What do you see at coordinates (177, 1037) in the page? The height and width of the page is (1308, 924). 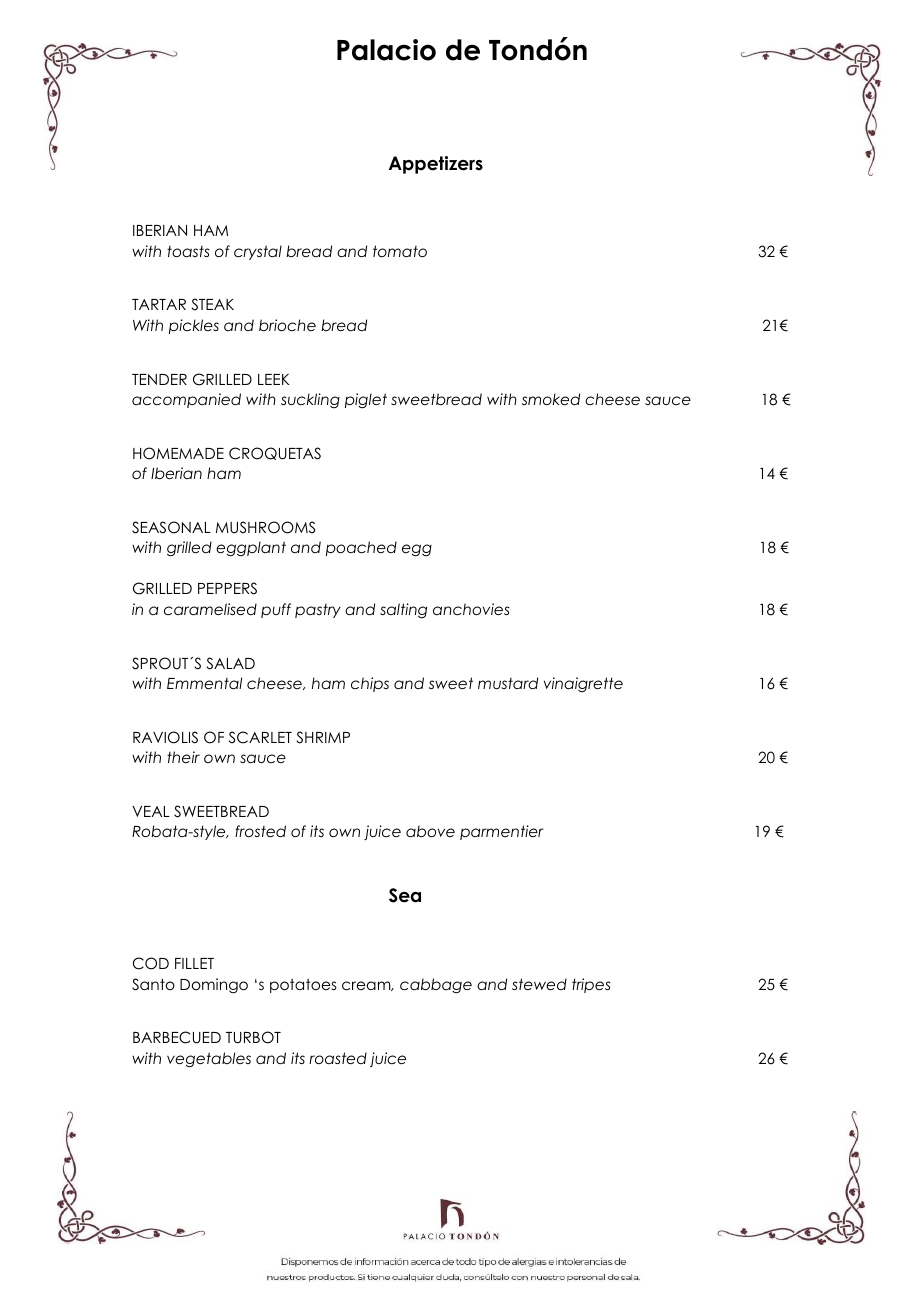 I see `BARBECUED` at bounding box center [177, 1037].
